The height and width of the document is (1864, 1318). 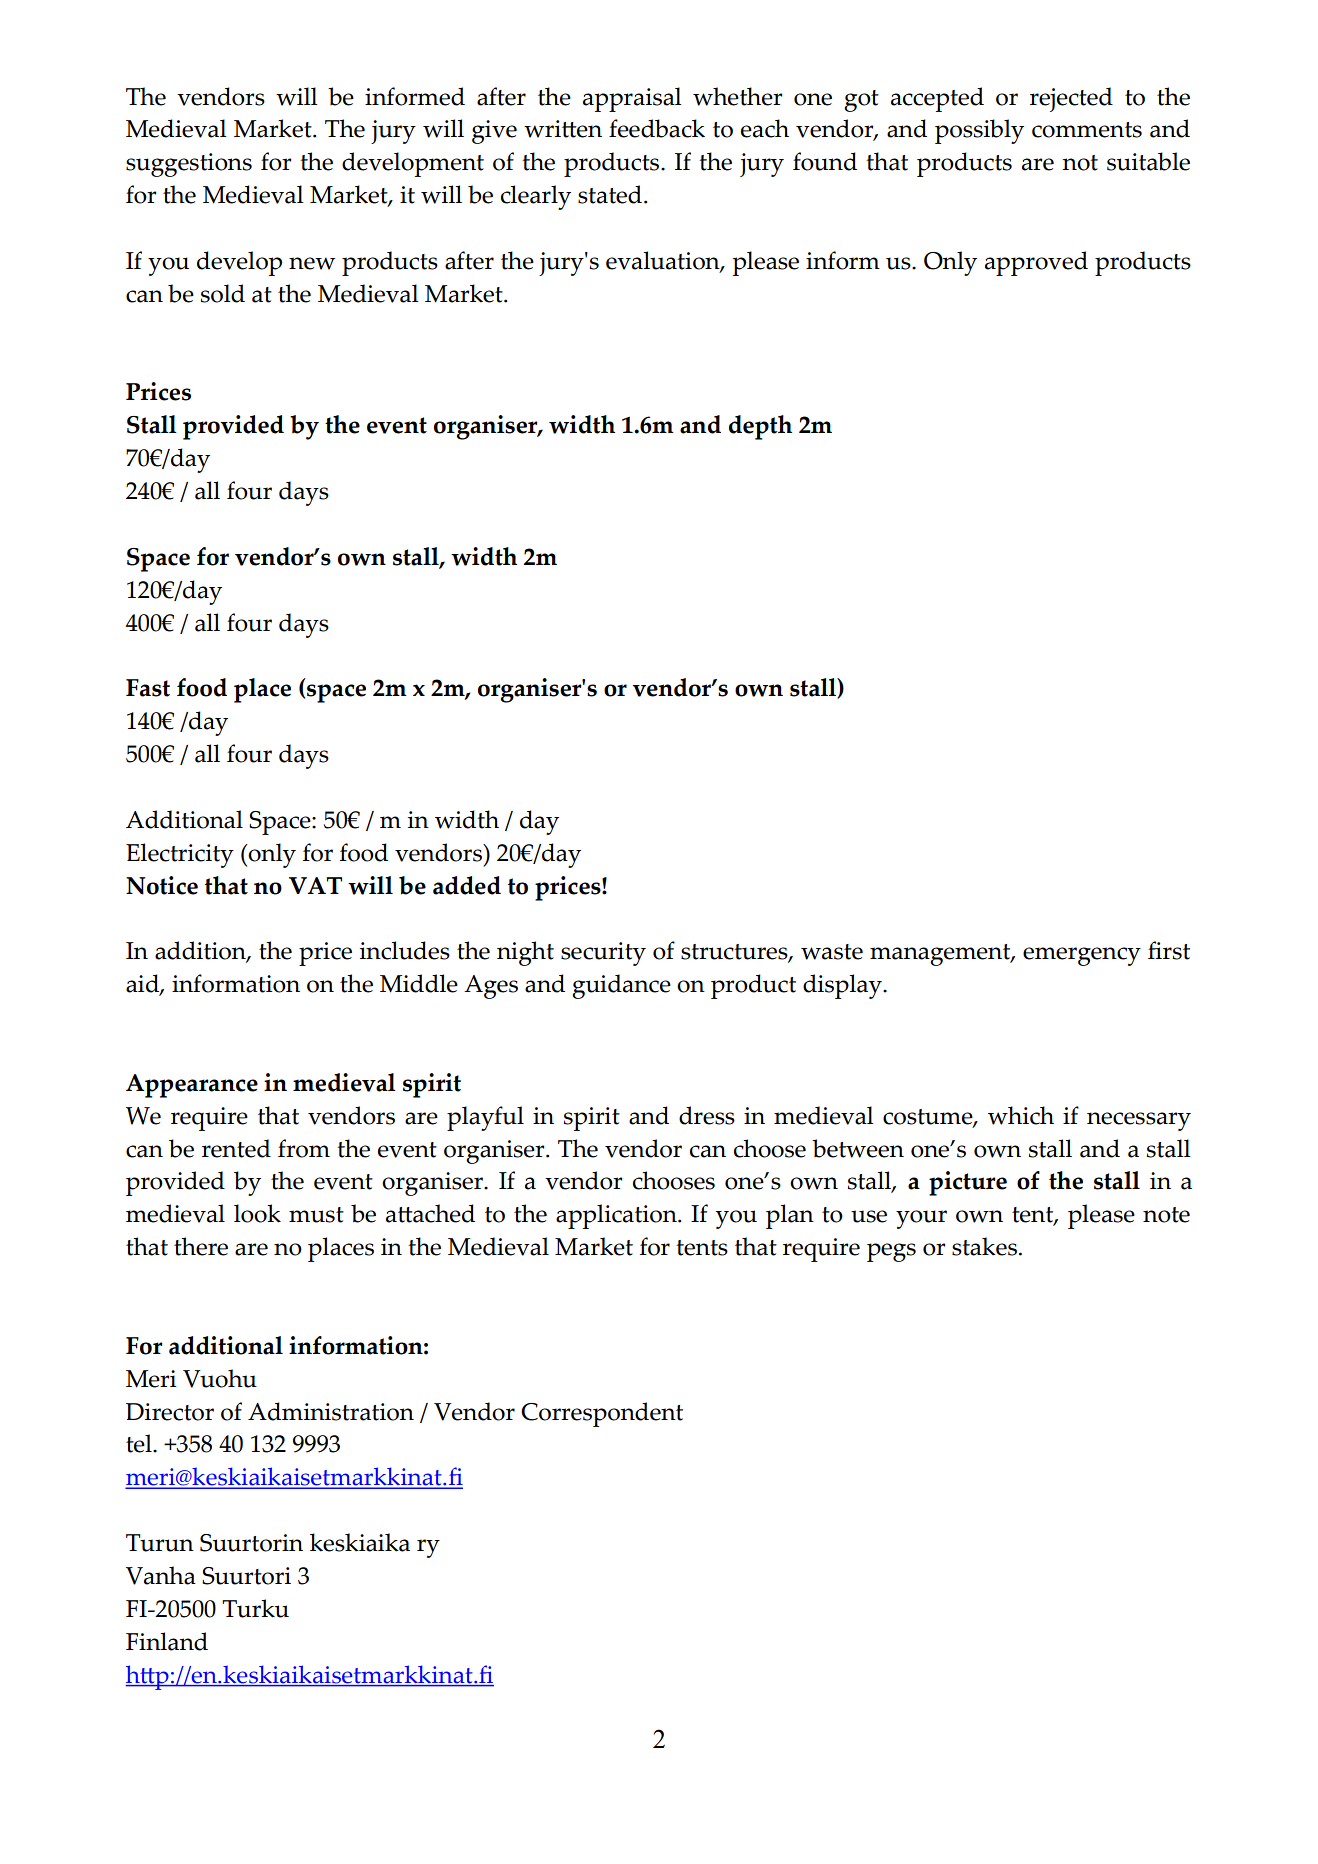 What do you see at coordinates (1021, 1115) in the document?
I see `which` at bounding box center [1021, 1115].
